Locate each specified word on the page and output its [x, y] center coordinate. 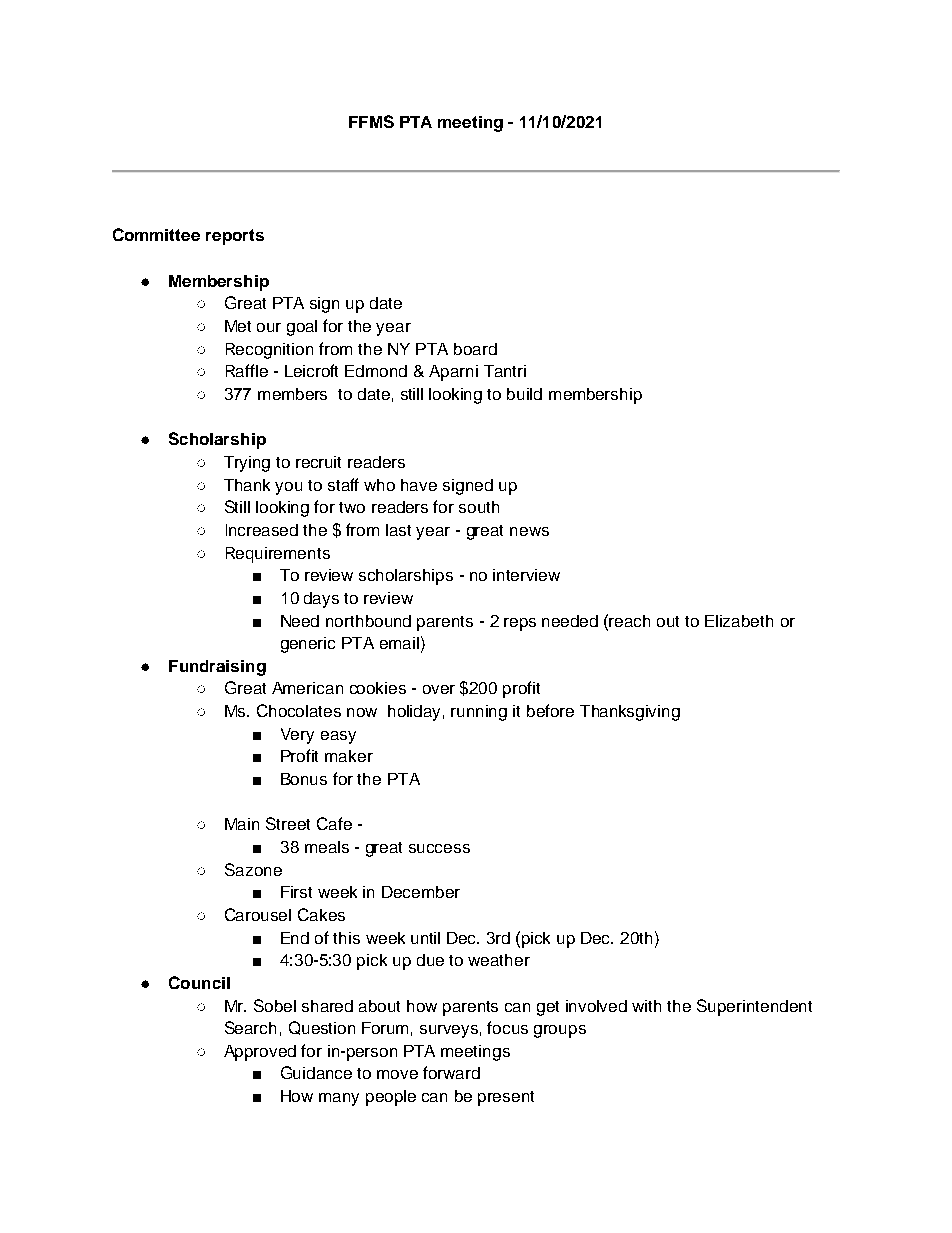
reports [235, 237]
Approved [260, 1053]
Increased [262, 530]
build [524, 394]
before [550, 710]
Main [242, 824]
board [475, 349]
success [439, 848]
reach [629, 621]
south [479, 507]
